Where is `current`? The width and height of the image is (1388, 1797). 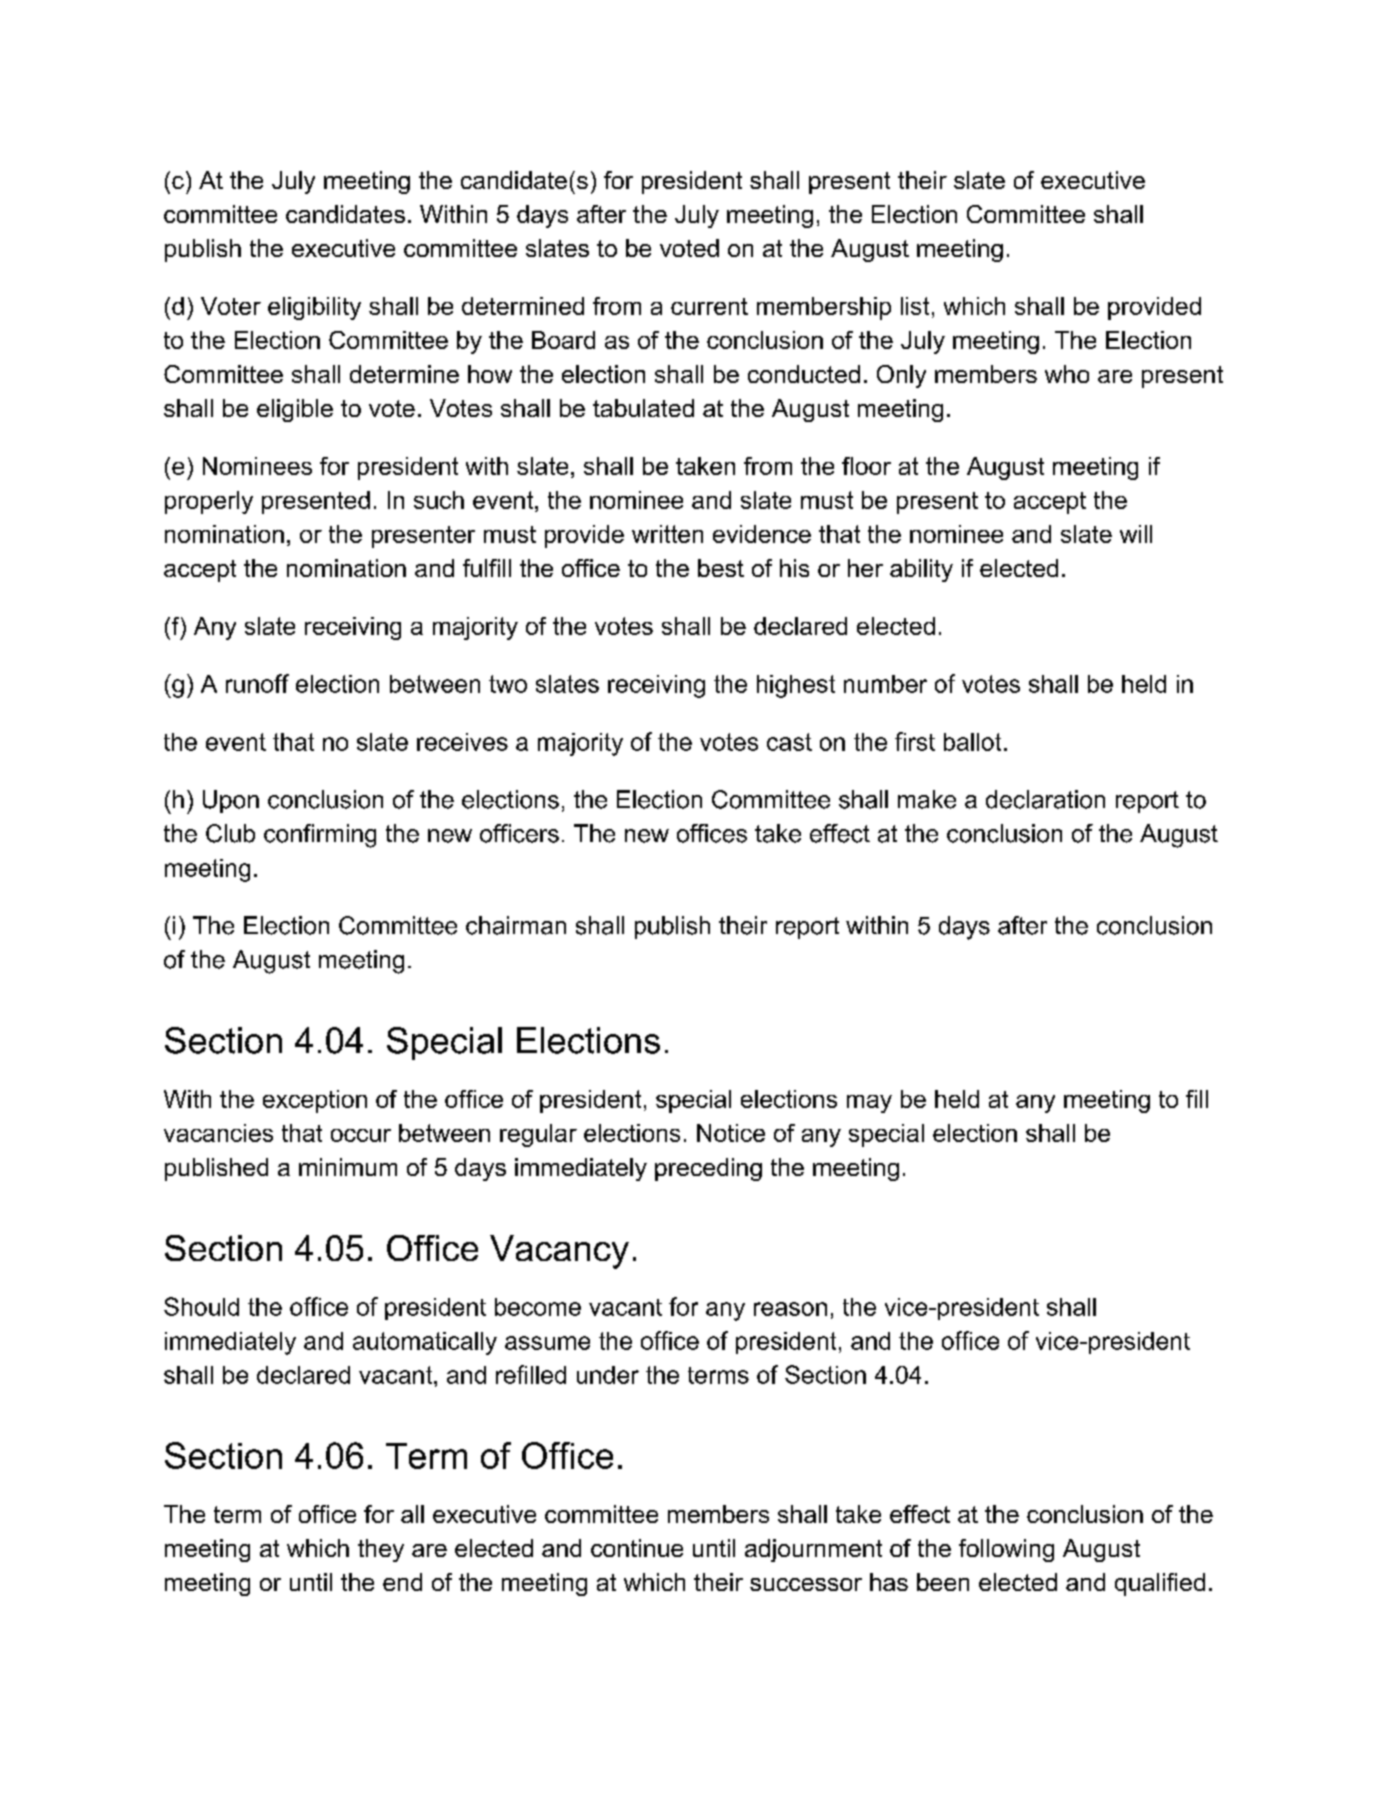
current is located at coordinates (709, 306).
